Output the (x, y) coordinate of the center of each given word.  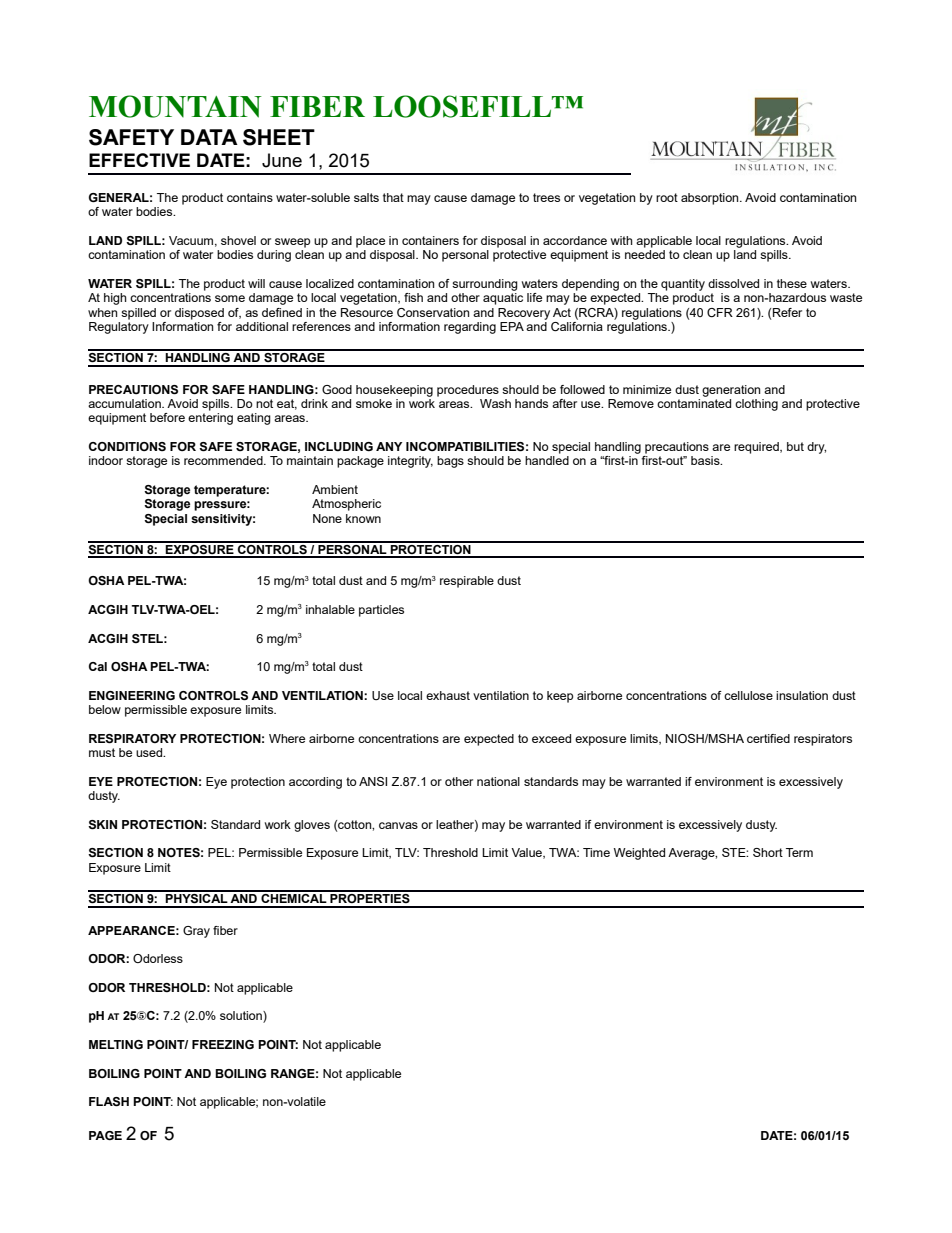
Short (768, 852)
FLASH (109, 1102)
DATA (209, 137)
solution (242, 1017)
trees (546, 197)
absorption (711, 199)
